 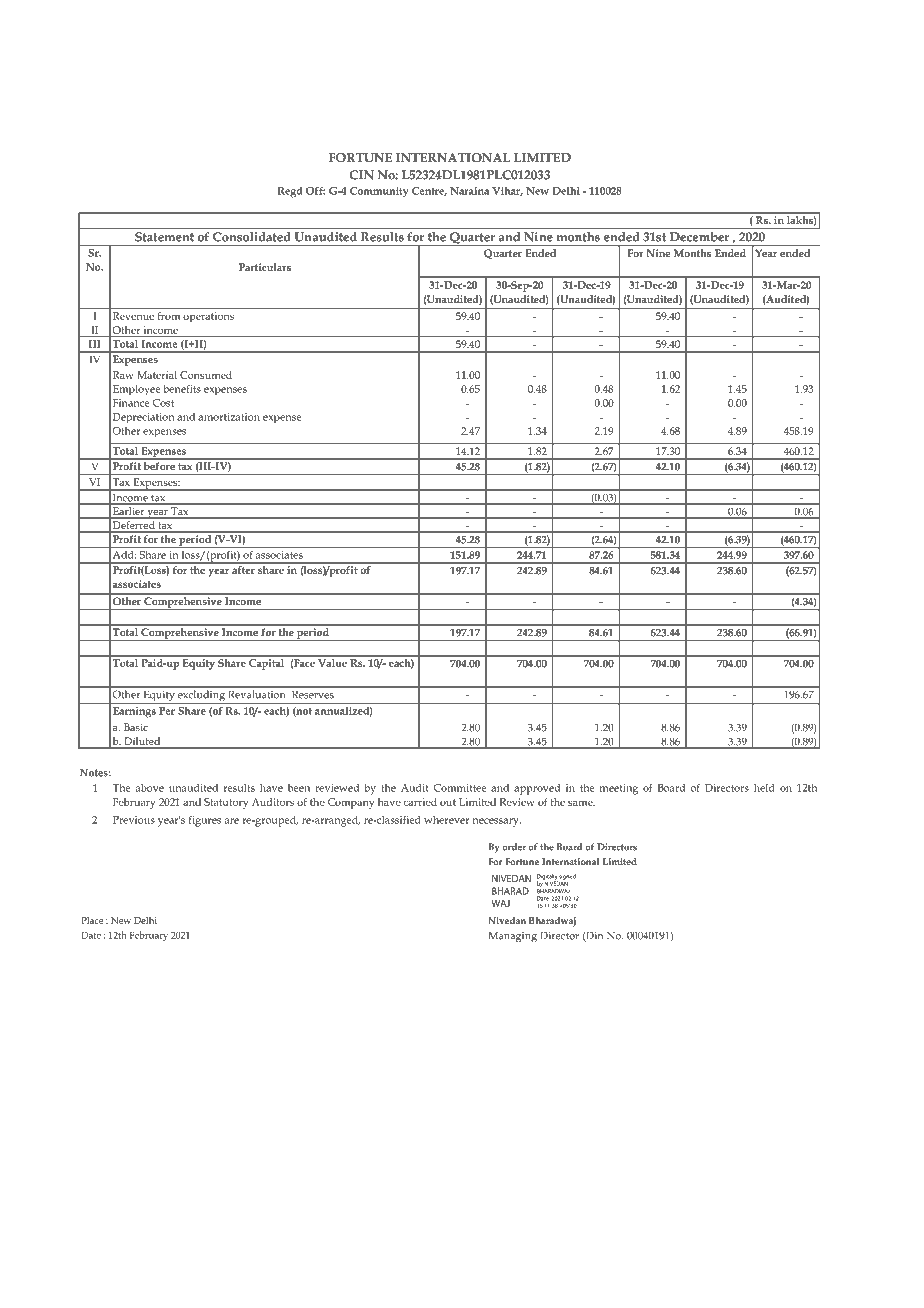 I want to click on Community, so click(x=379, y=192).
